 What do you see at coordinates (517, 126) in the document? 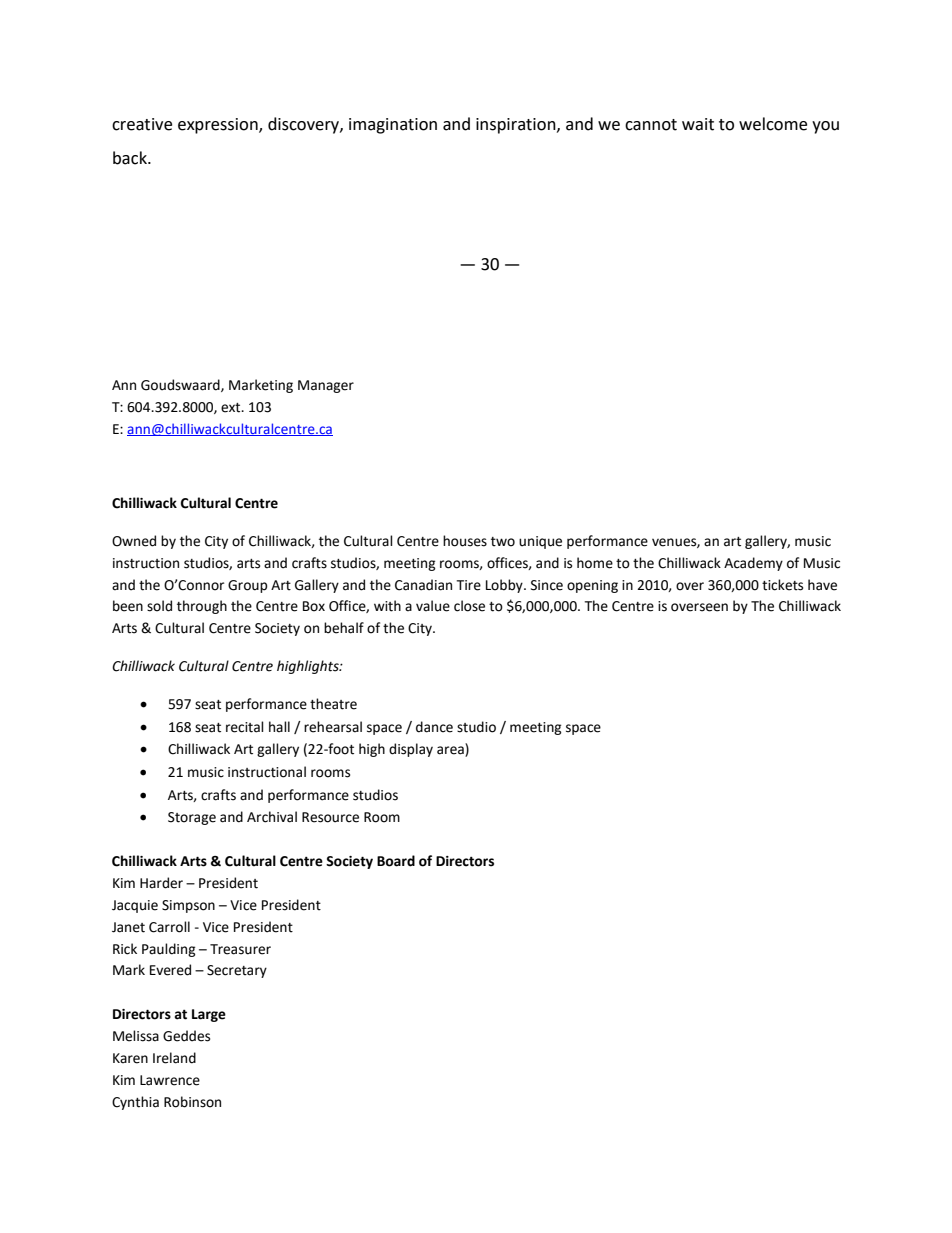
I see `inspiration` at bounding box center [517, 126].
